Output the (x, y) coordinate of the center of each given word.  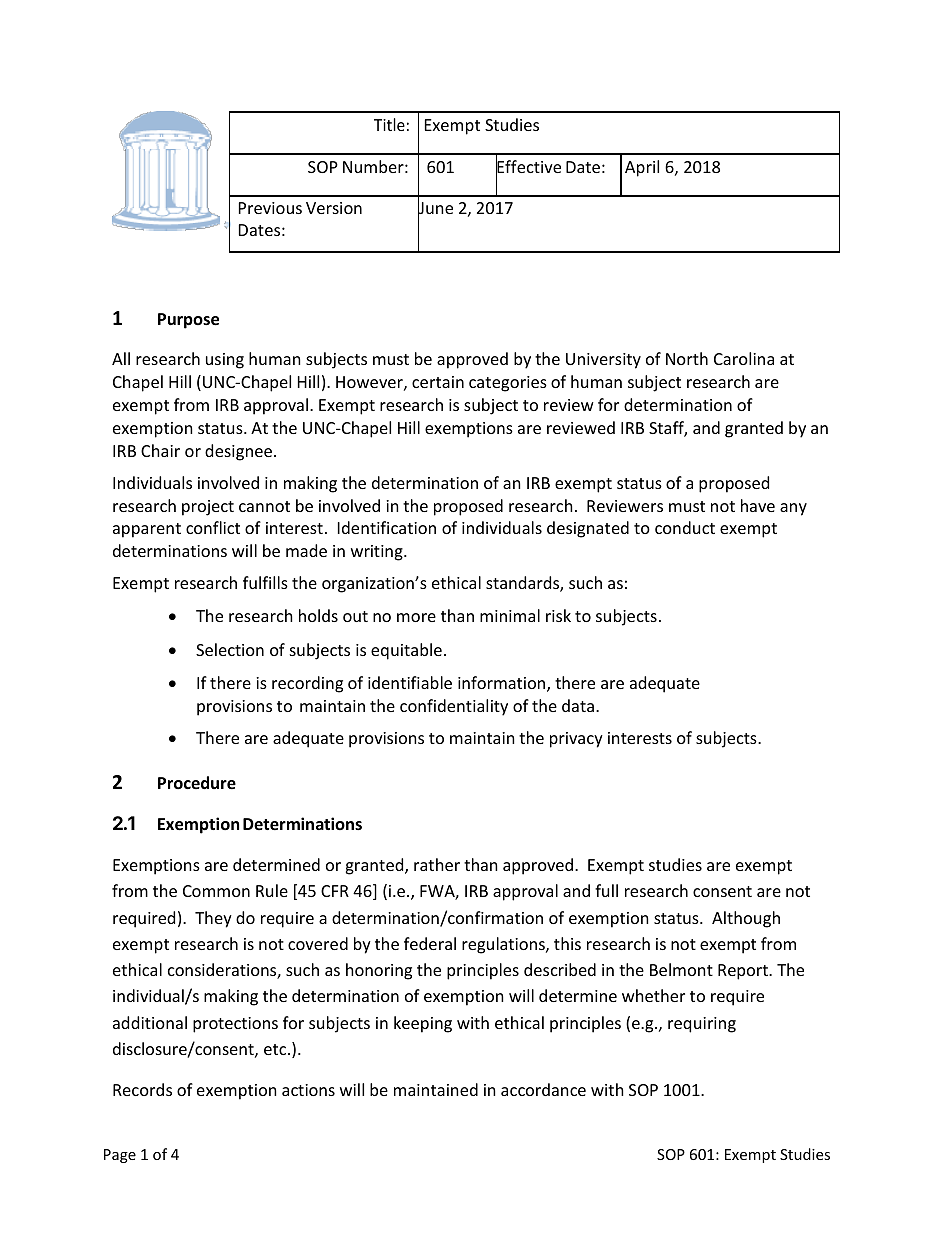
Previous (270, 208)
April (642, 168)
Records (142, 1089)
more (416, 617)
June (435, 208)
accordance (543, 1089)
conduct (685, 527)
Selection (230, 649)
